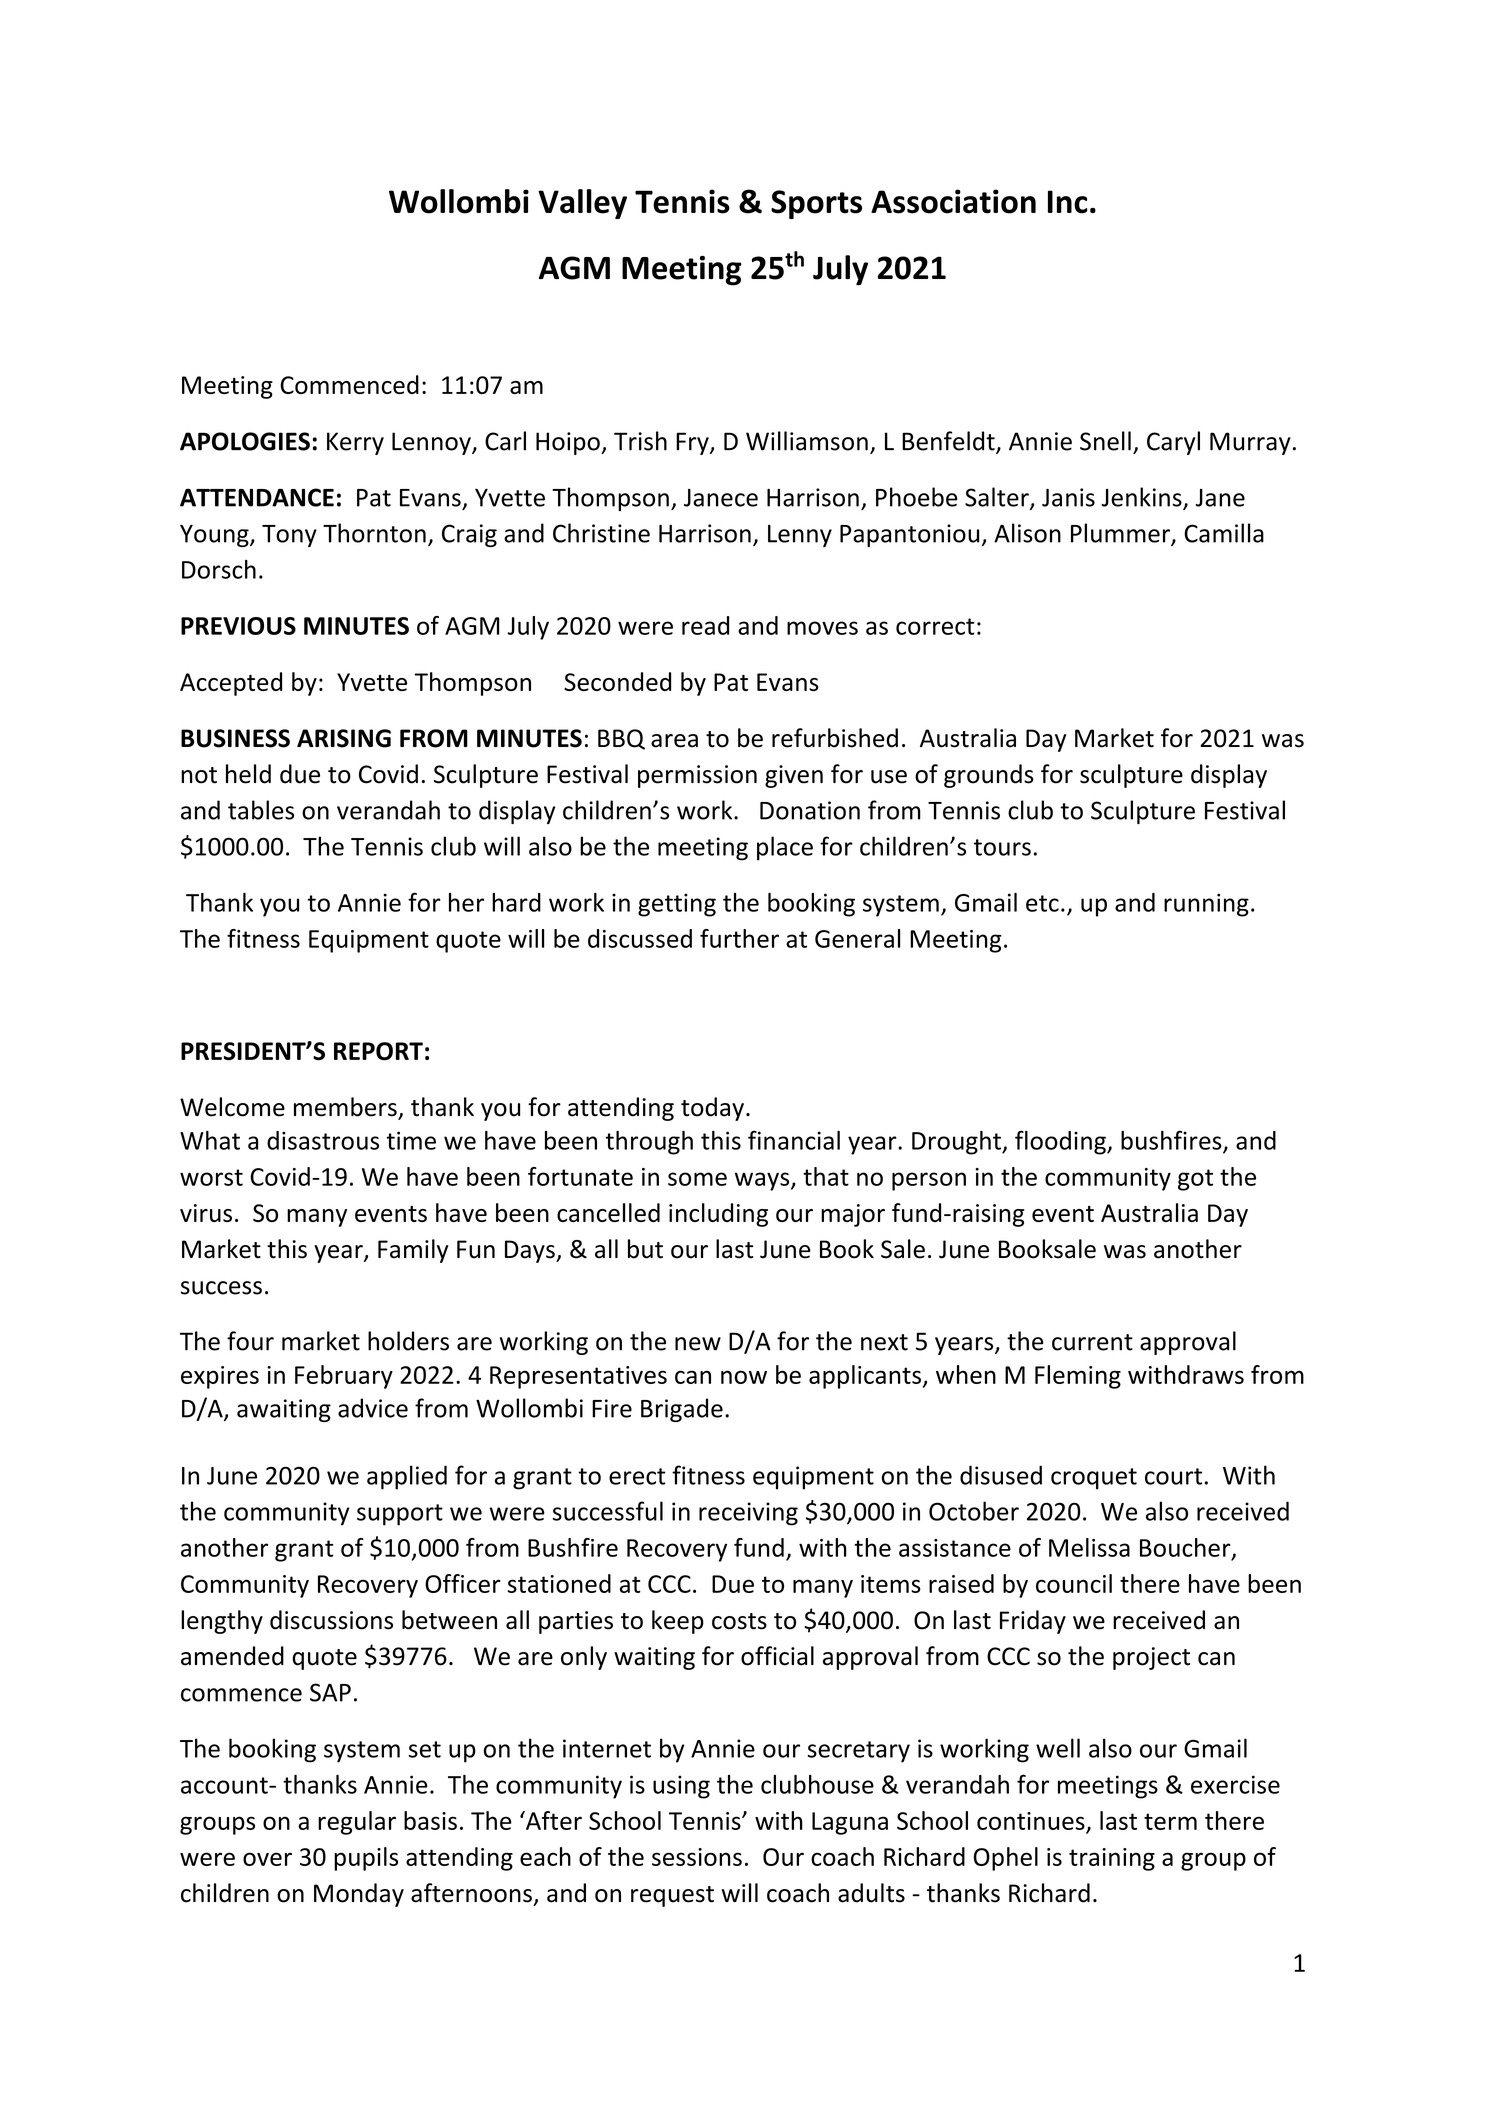  I want to click on Tony, so click(289, 536).
